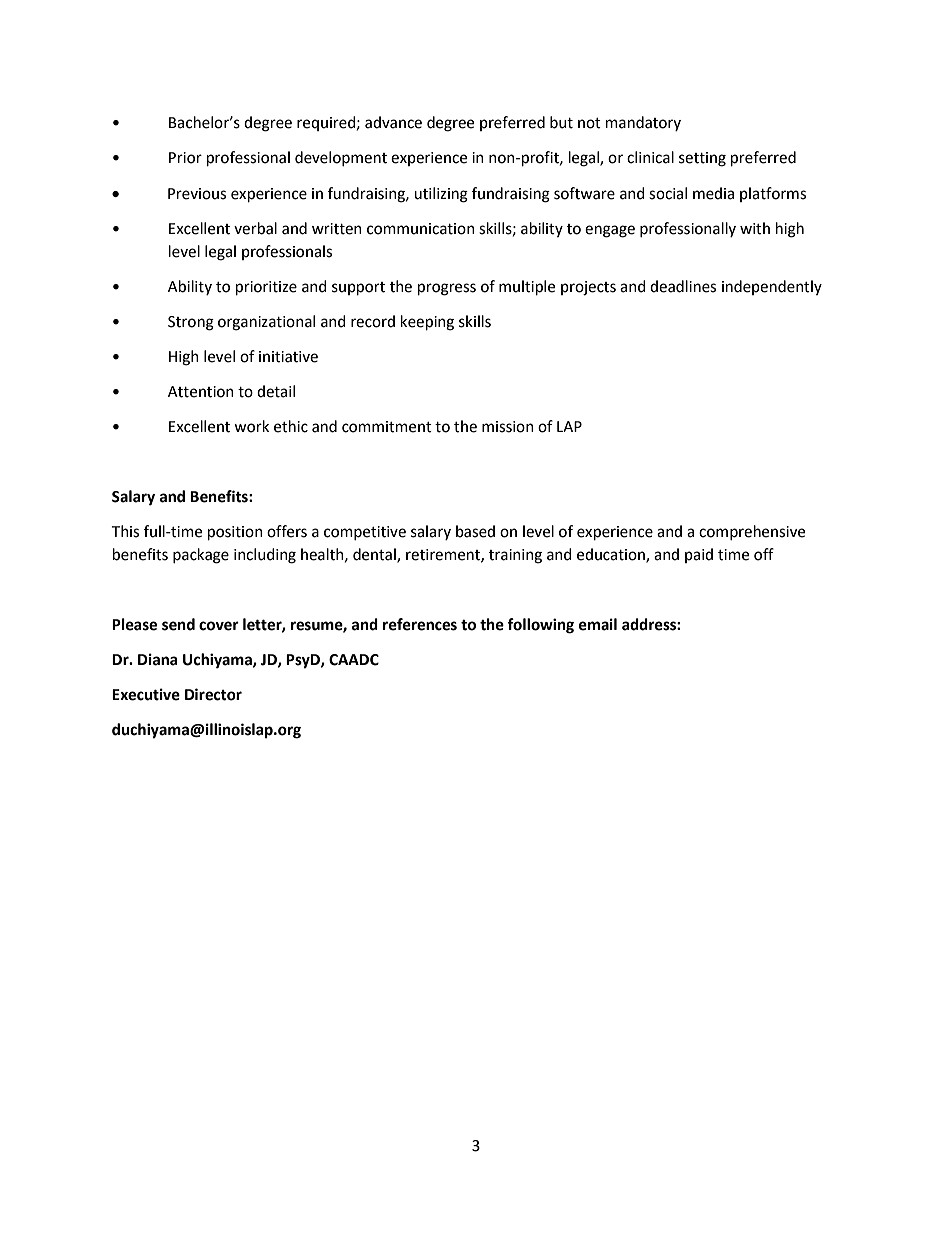 The height and width of the page is (1233, 952). What do you see at coordinates (393, 122) in the page?
I see `advance` at bounding box center [393, 122].
